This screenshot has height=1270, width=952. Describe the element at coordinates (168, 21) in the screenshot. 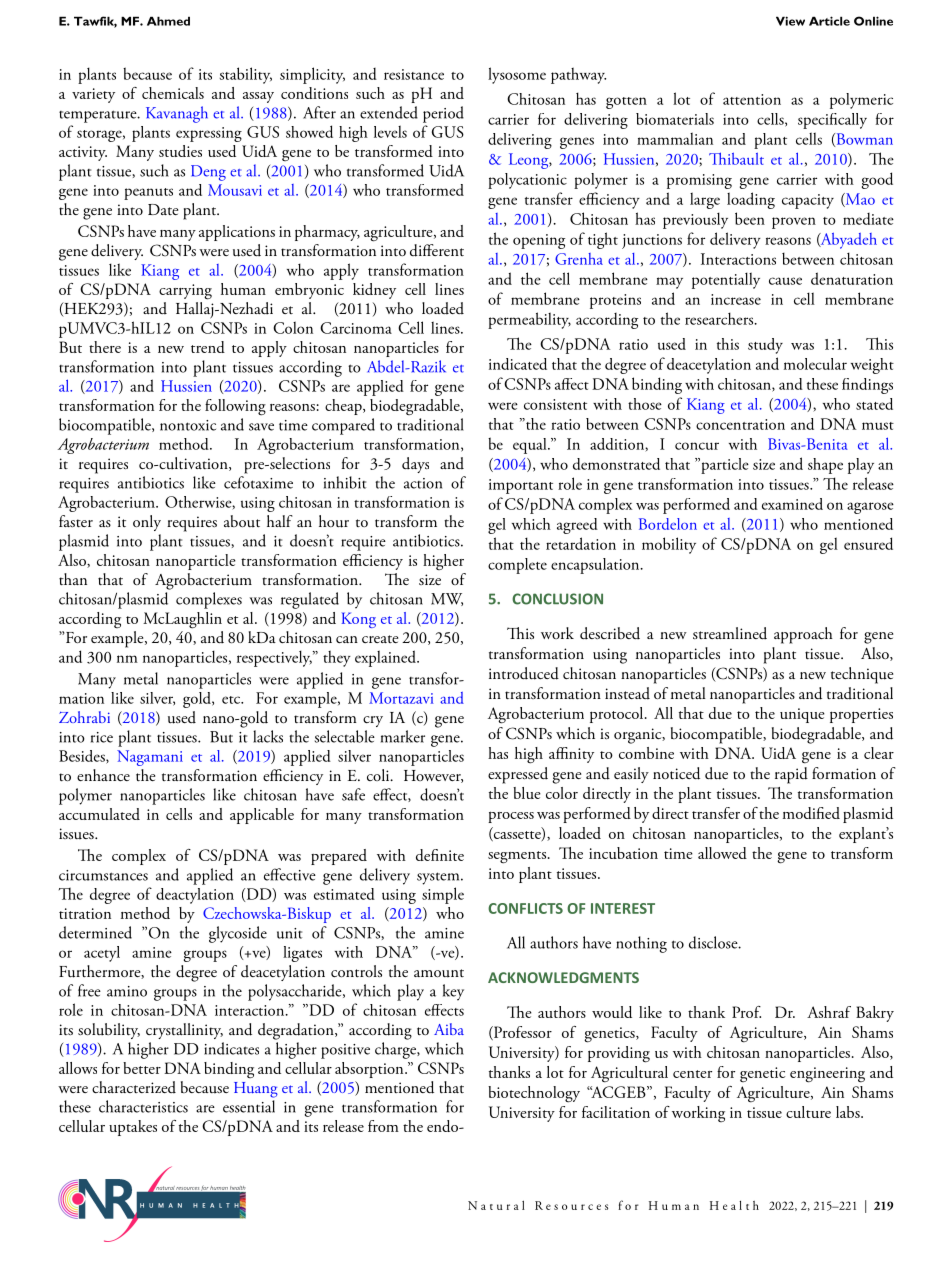

I see `Ahmed` at that location.
